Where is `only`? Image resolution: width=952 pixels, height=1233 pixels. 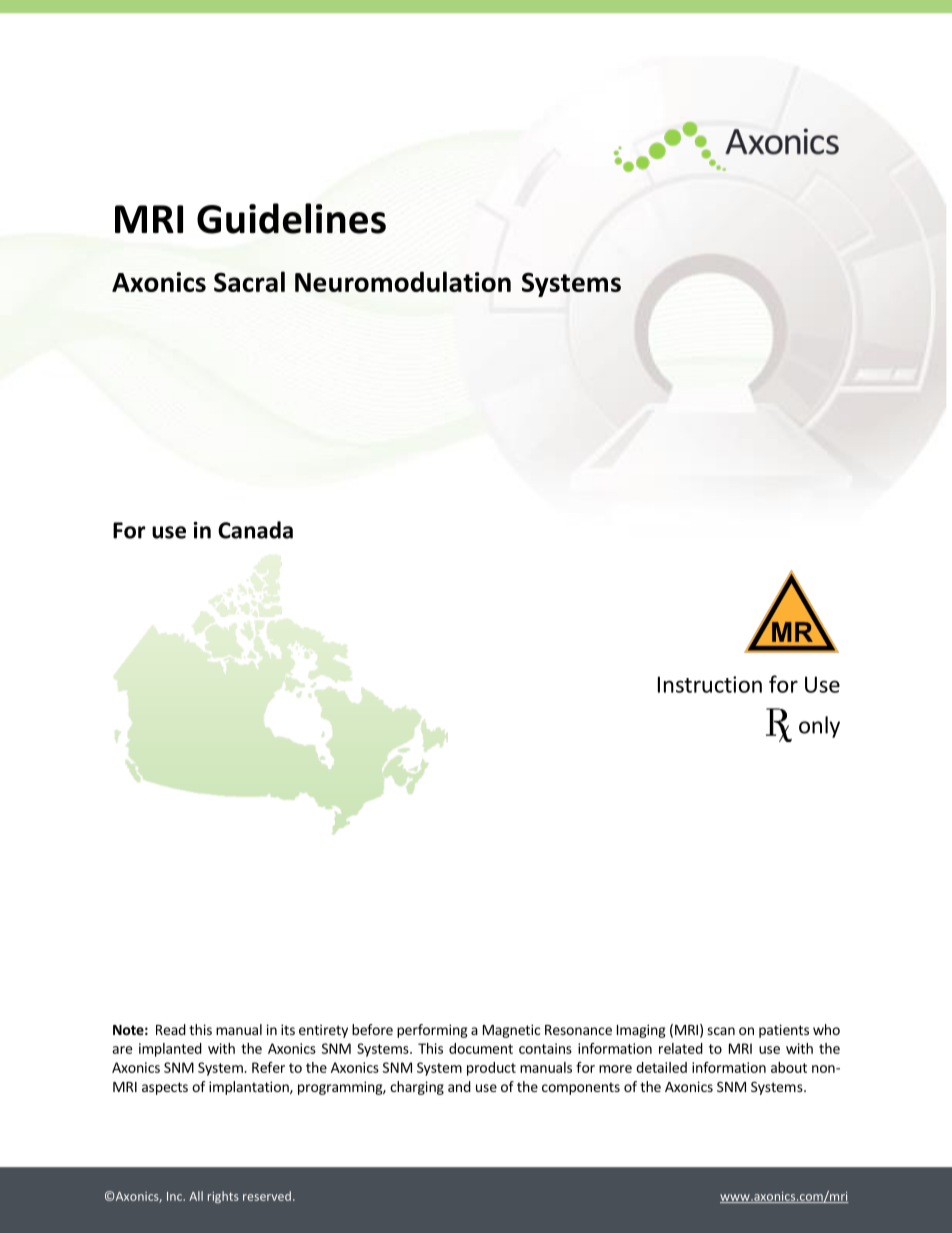
only is located at coordinates (819, 727).
